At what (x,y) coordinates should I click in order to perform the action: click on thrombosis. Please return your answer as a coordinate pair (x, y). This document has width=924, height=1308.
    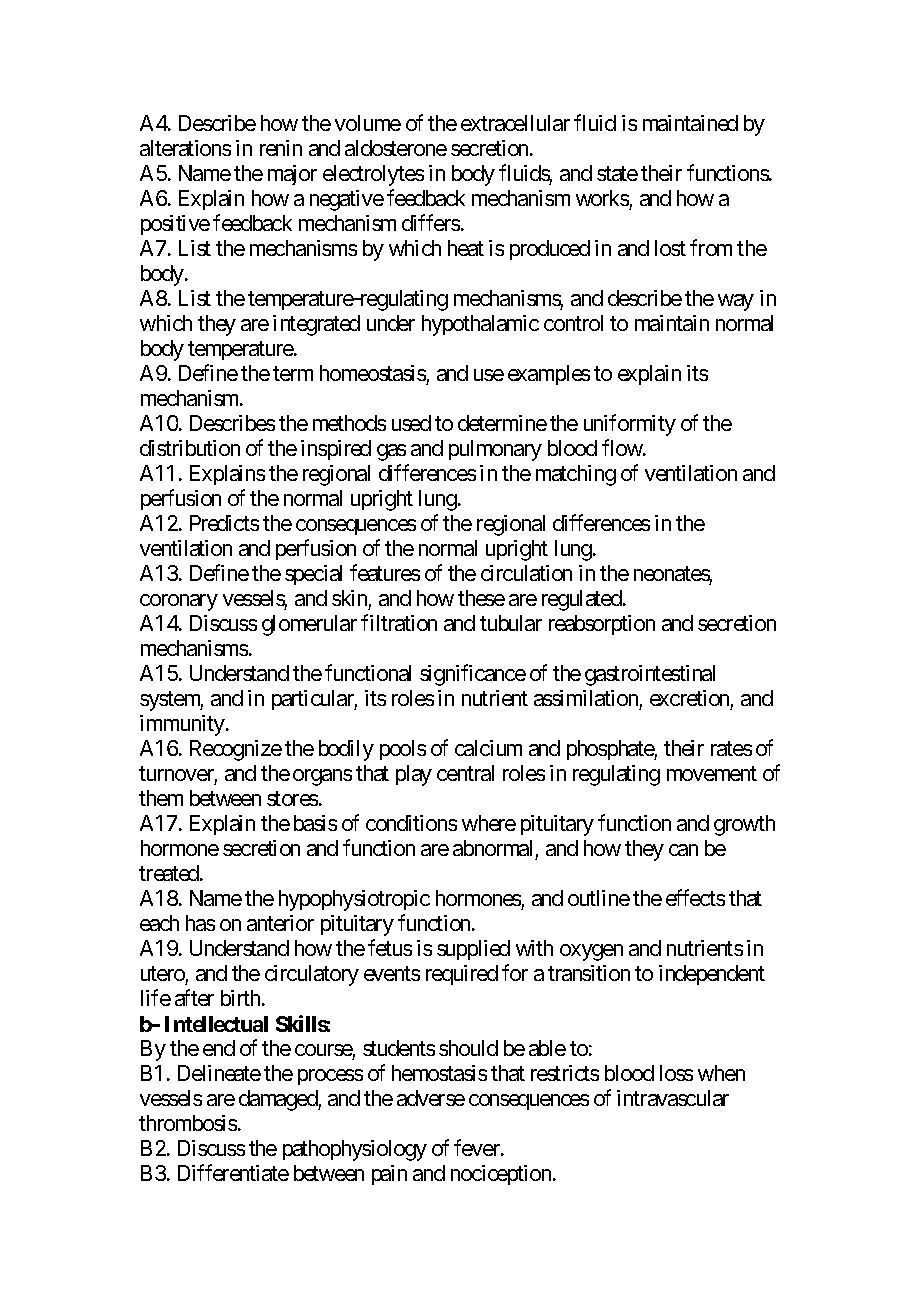
    Looking at the image, I should click on (188, 1123).
